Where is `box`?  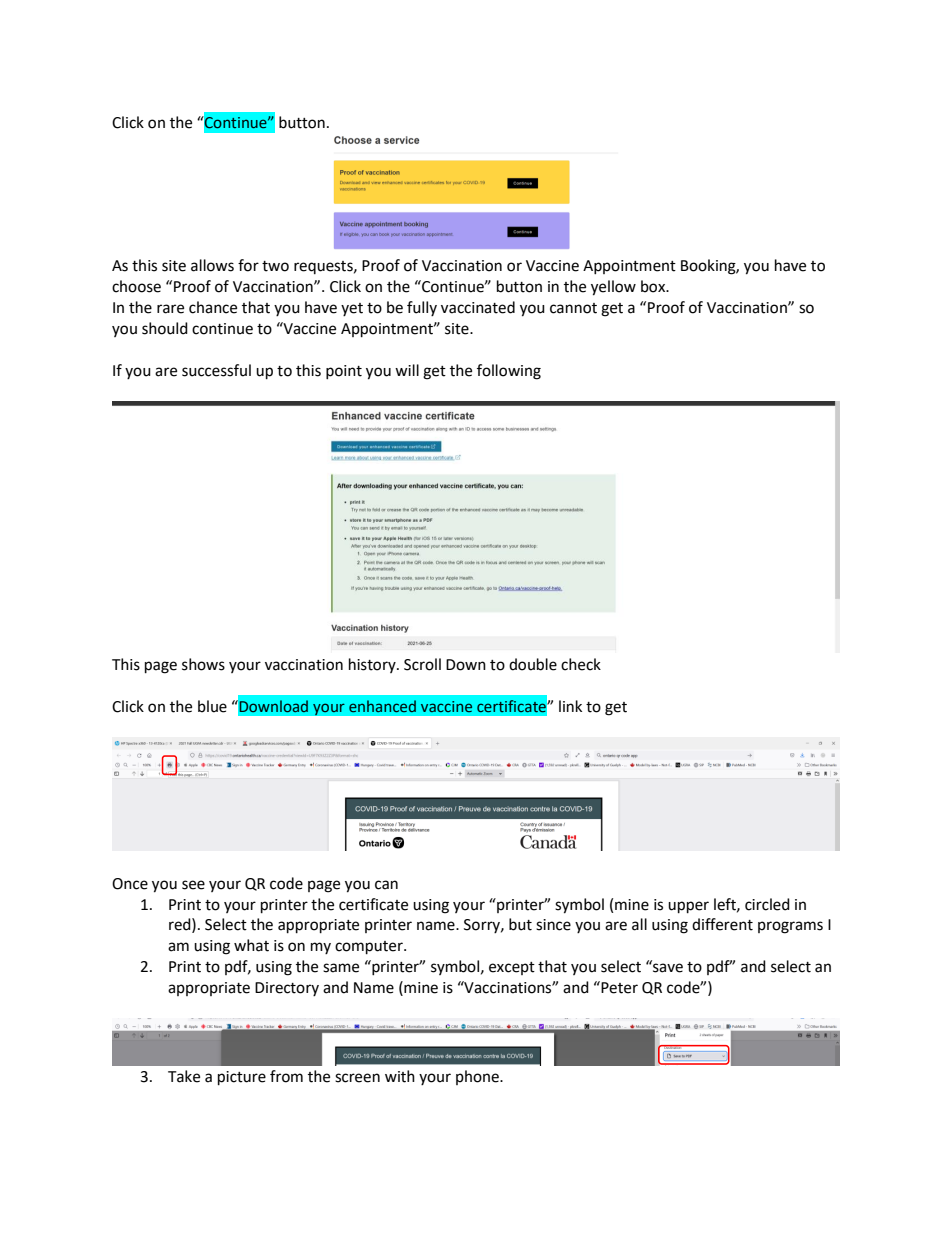
box is located at coordinates (654, 286).
